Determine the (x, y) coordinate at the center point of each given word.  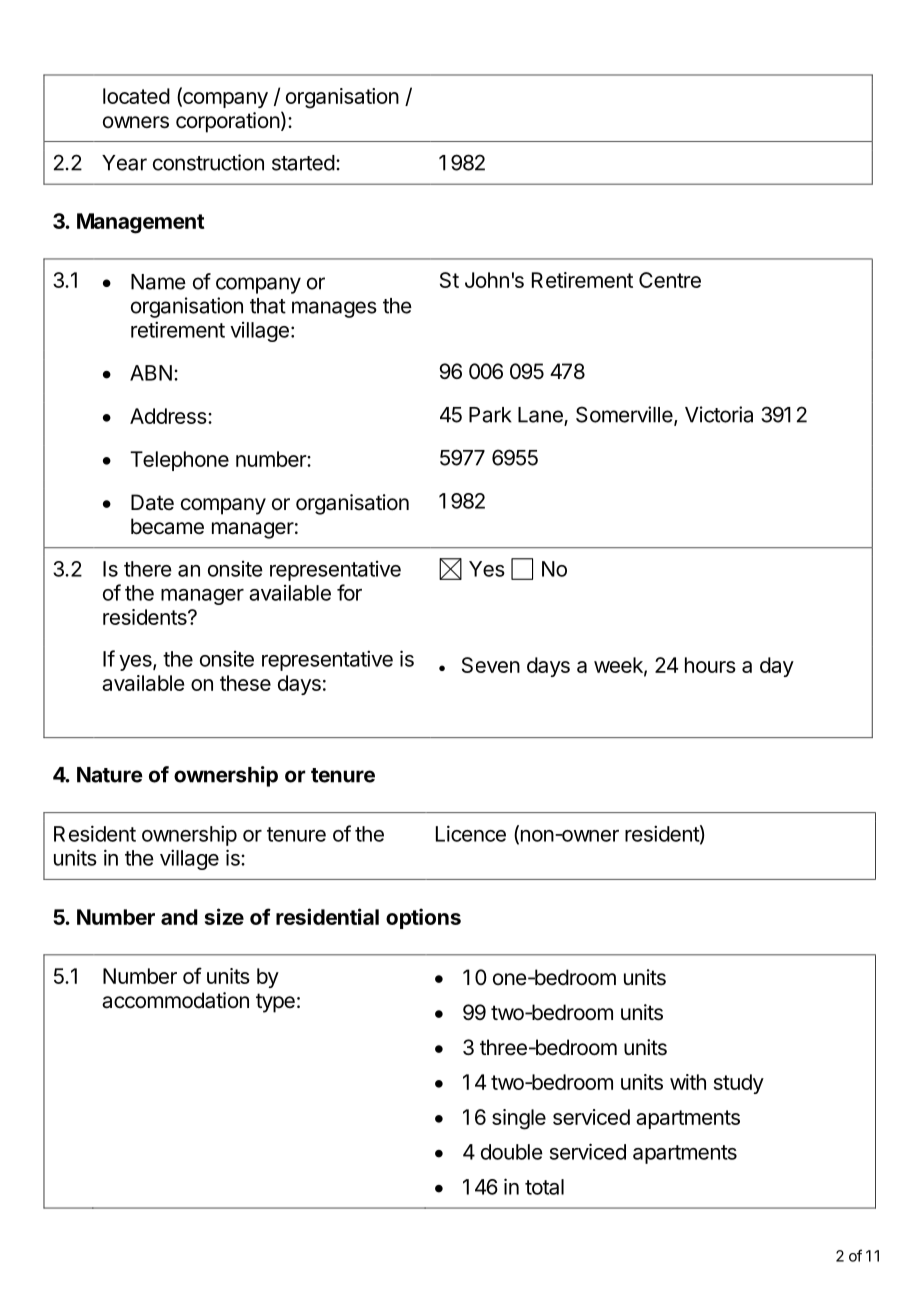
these (245, 683)
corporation (228, 122)
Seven (491, 665)
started (303, 163)
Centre (670, 280)
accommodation (175, 1000)
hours (710, 665)
